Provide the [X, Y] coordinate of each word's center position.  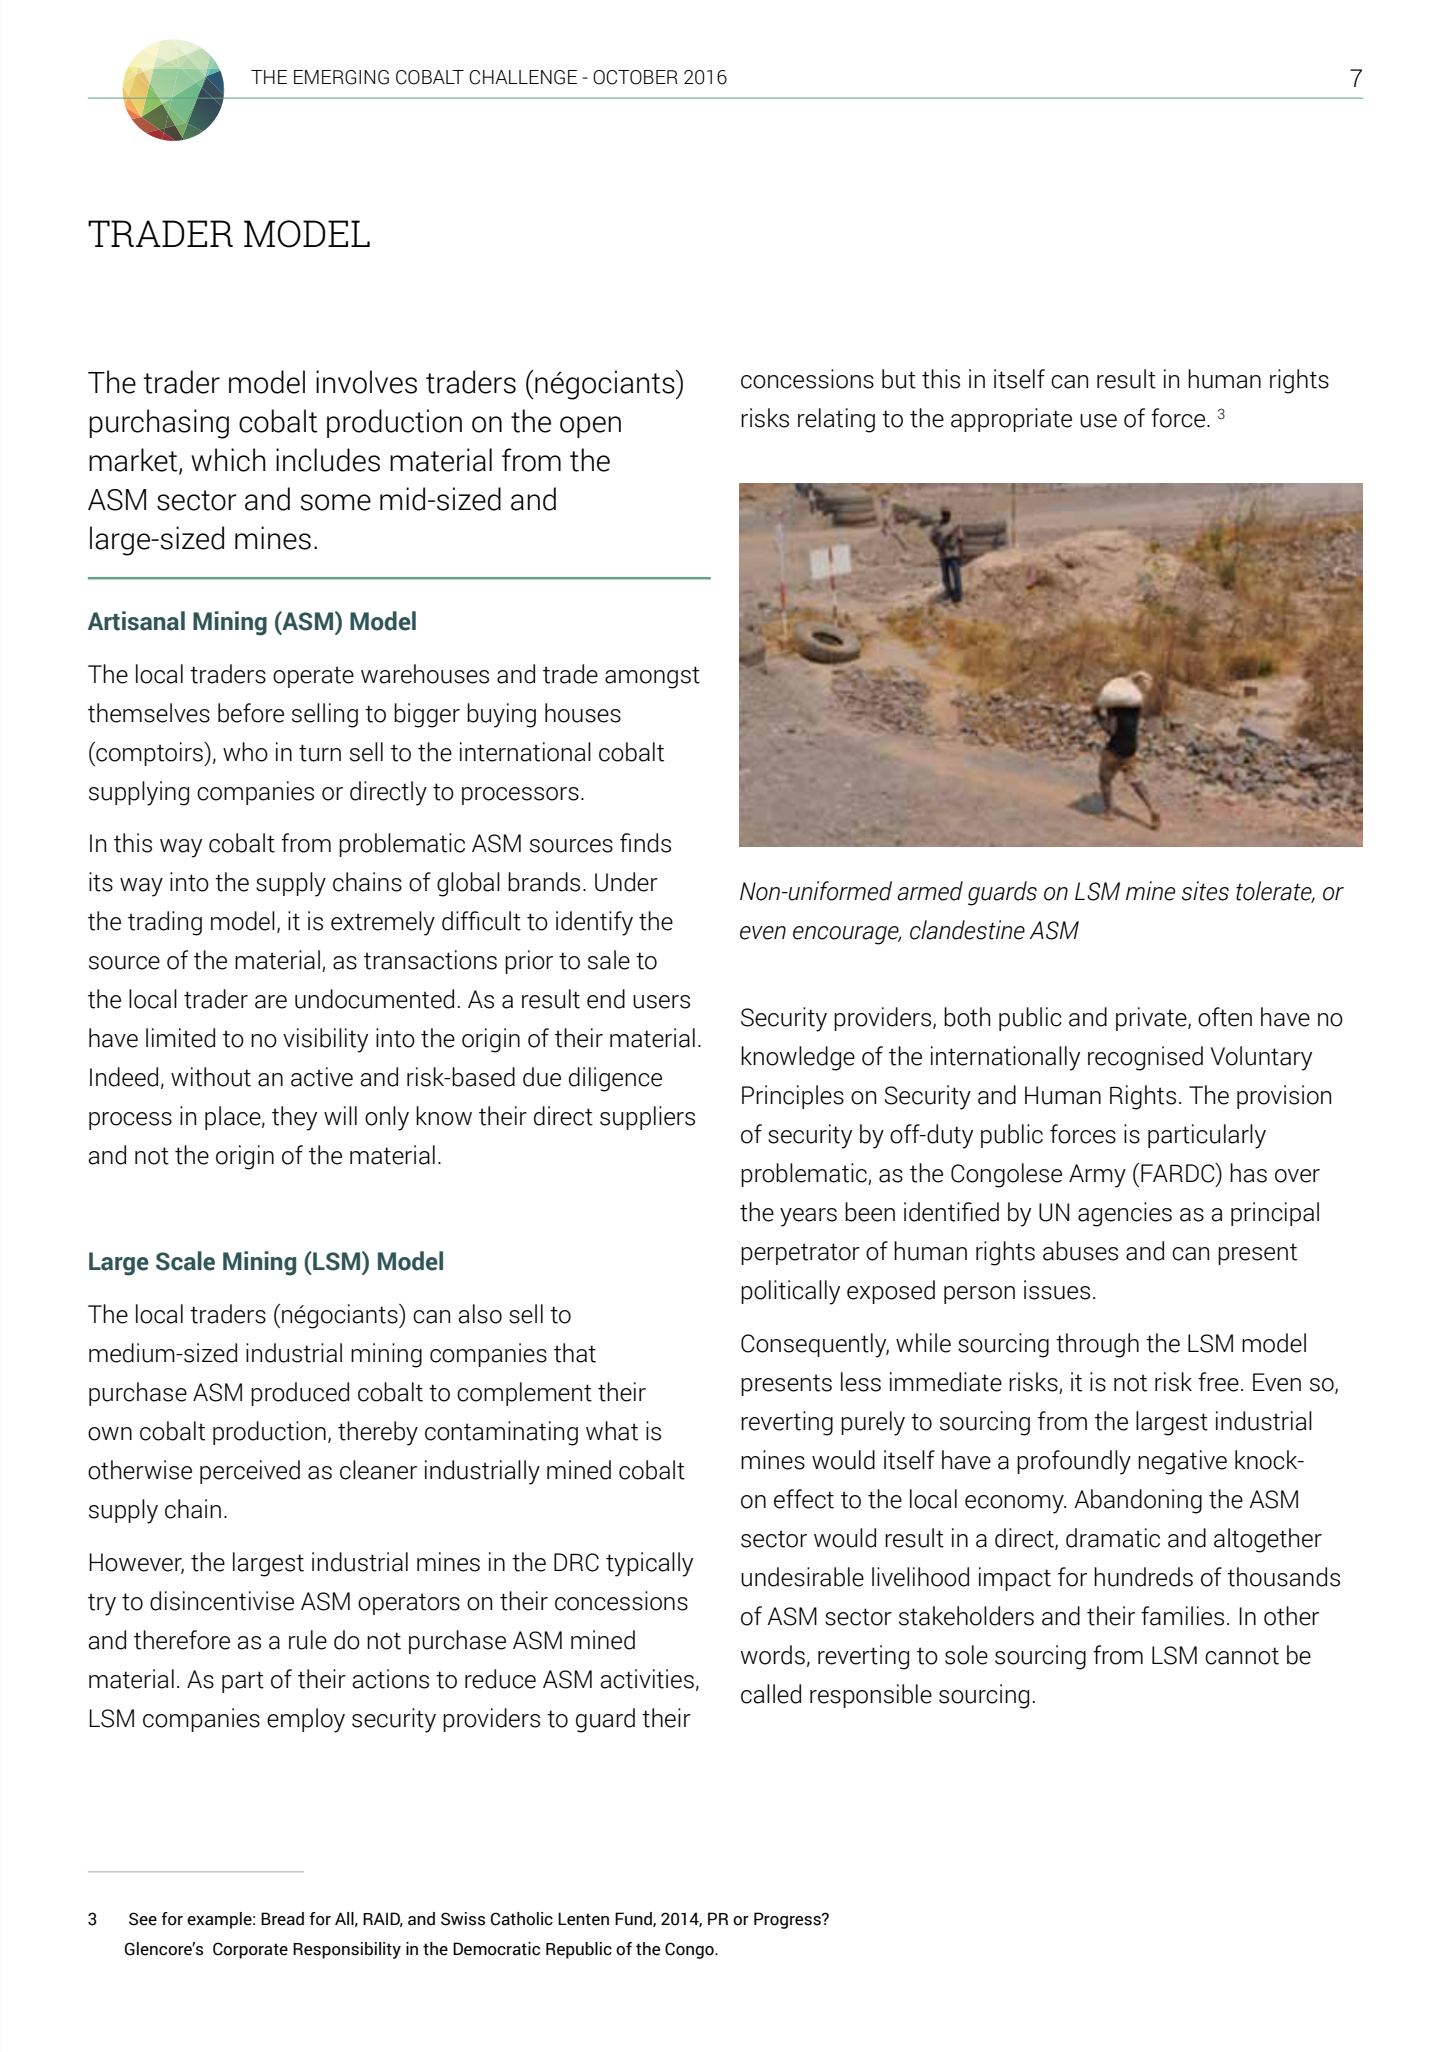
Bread [282, 1919]
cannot [1242, 1656]
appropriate [1011, 420]
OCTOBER [635, 77]
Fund [634, 1919]
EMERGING [341, 77]
